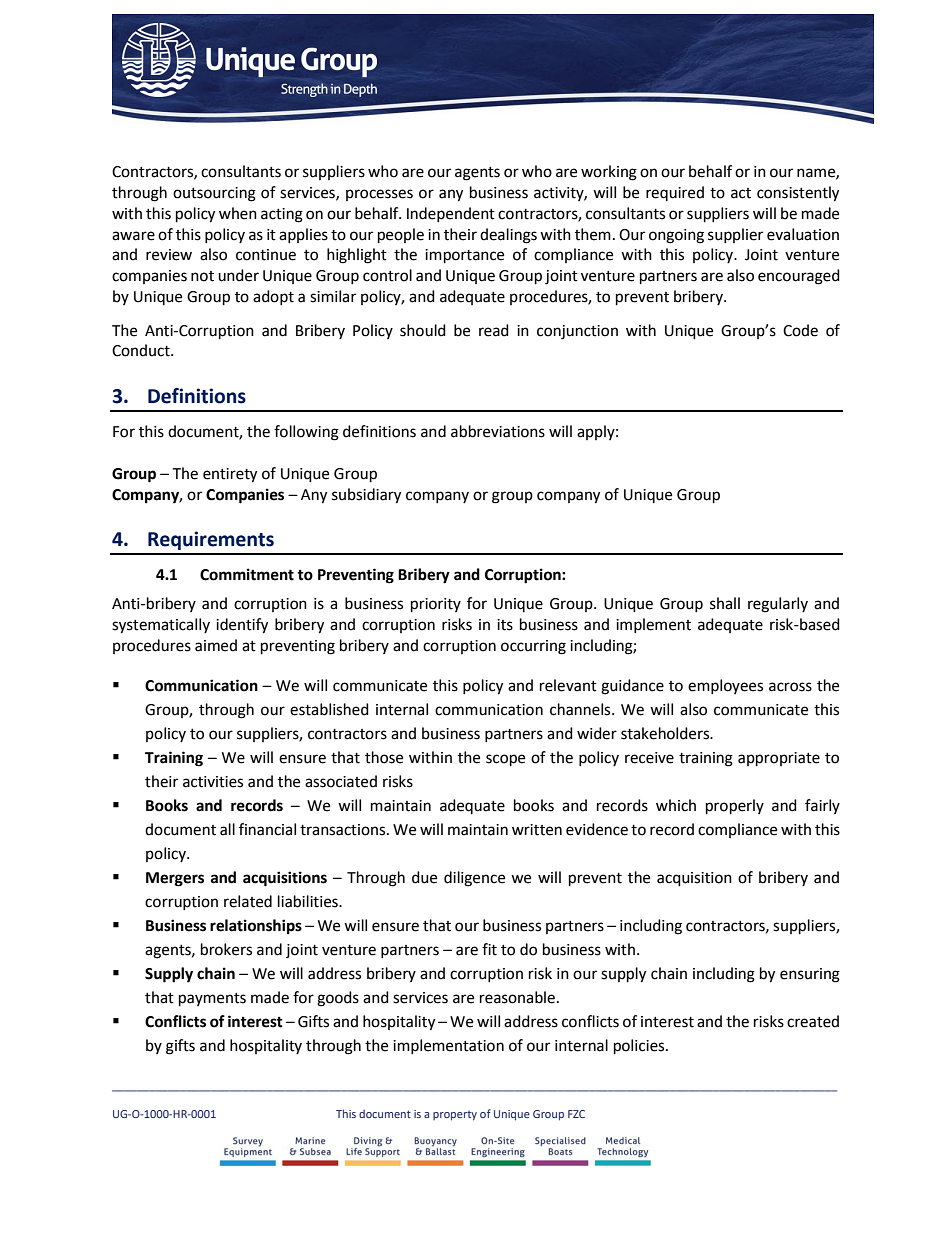 This screenshot has width=952, height=1233. I want to click on shall, so click(725, 603).
